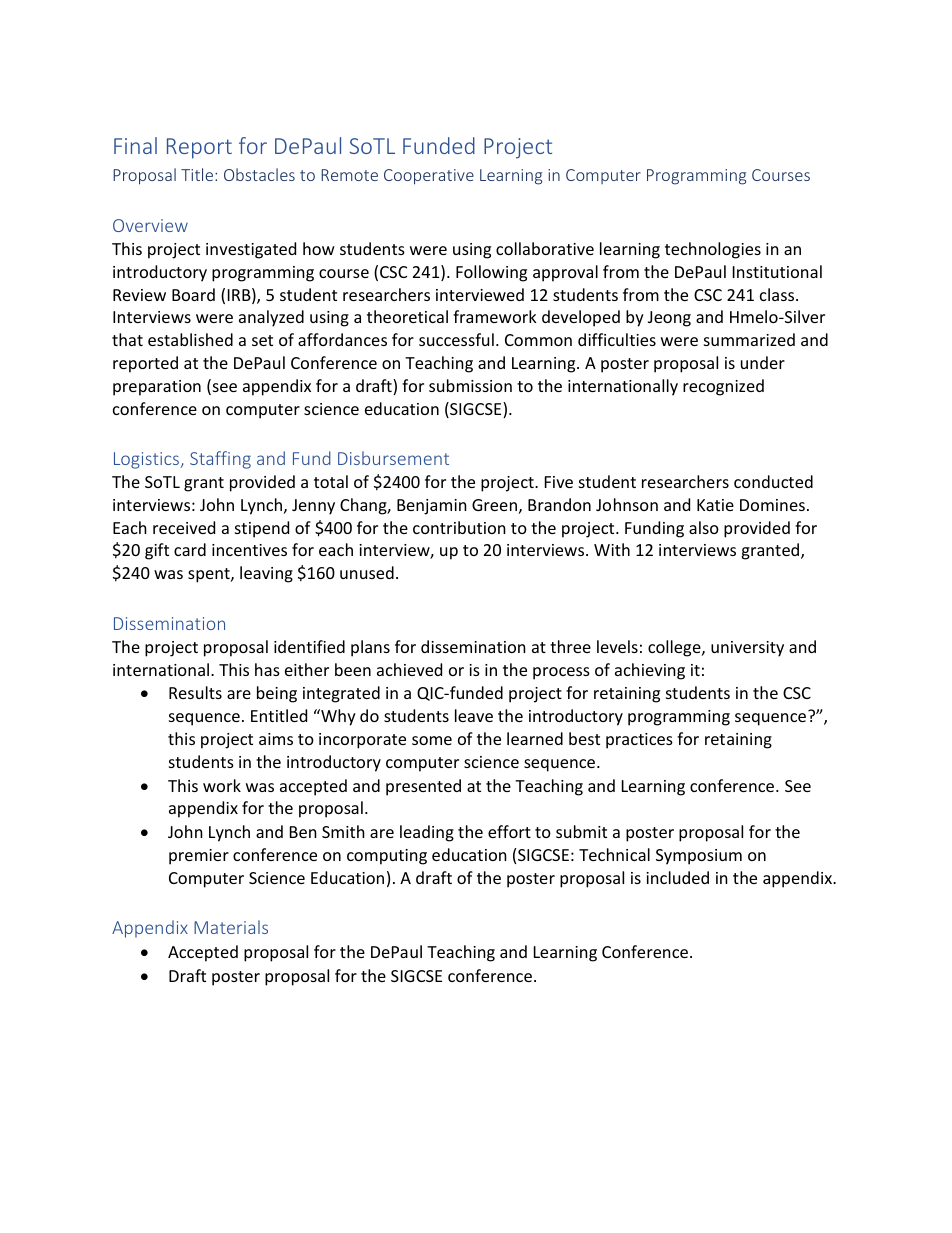 This screenshot has height=1233, width=952. I want to click on computing, so click(387, 857).
